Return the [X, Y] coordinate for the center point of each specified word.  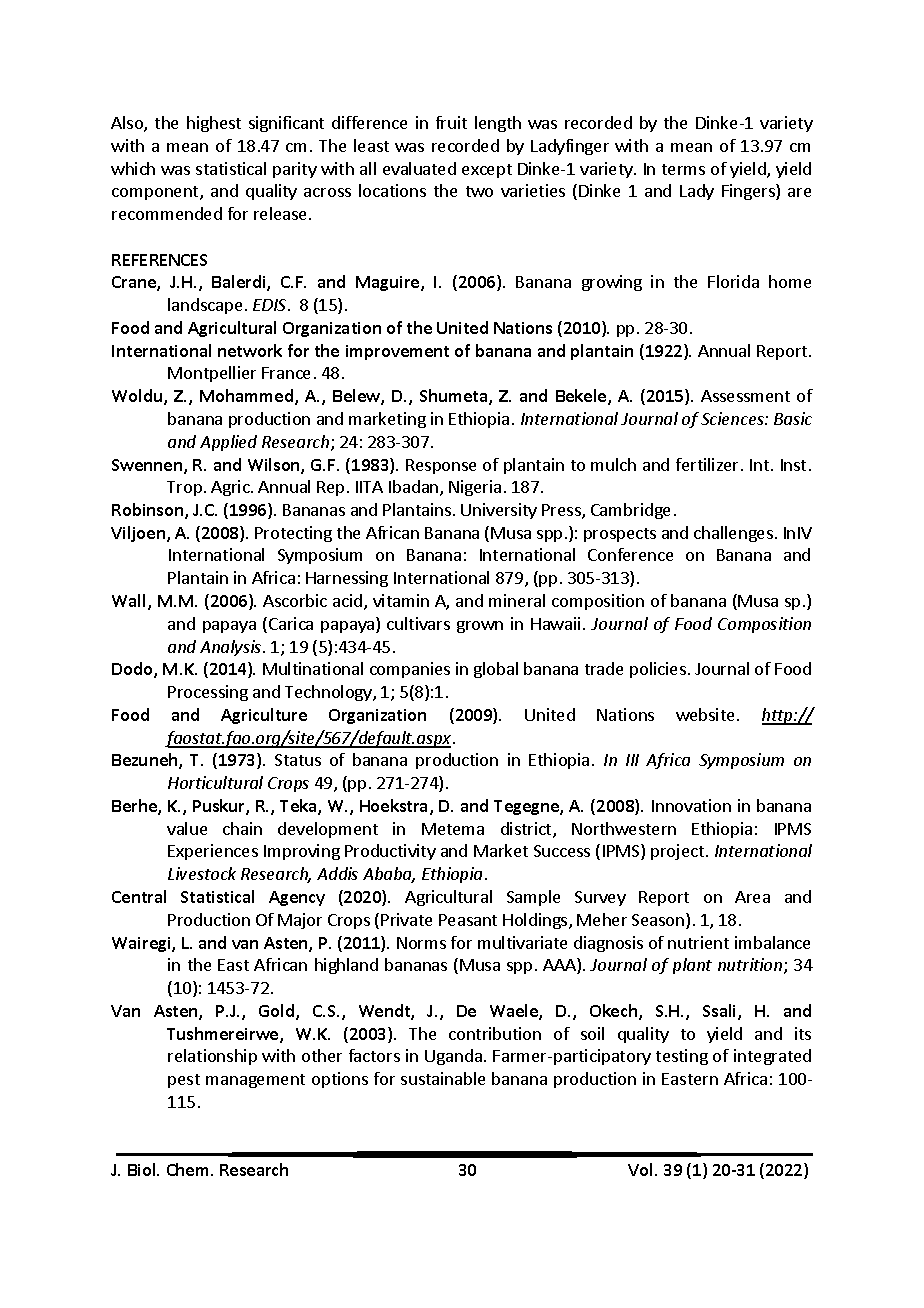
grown [480, 627]
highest [214, 124]
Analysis [232, 648]
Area [752, 897]
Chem [189, 1169]
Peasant [468, 920]
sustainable [443, 1078]
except [487, 171]
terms [683, 169]
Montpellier [212, 374]
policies [658, 670]
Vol [642, 1169]
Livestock [202, 873]
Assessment [745, 396]
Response [441, 466]
